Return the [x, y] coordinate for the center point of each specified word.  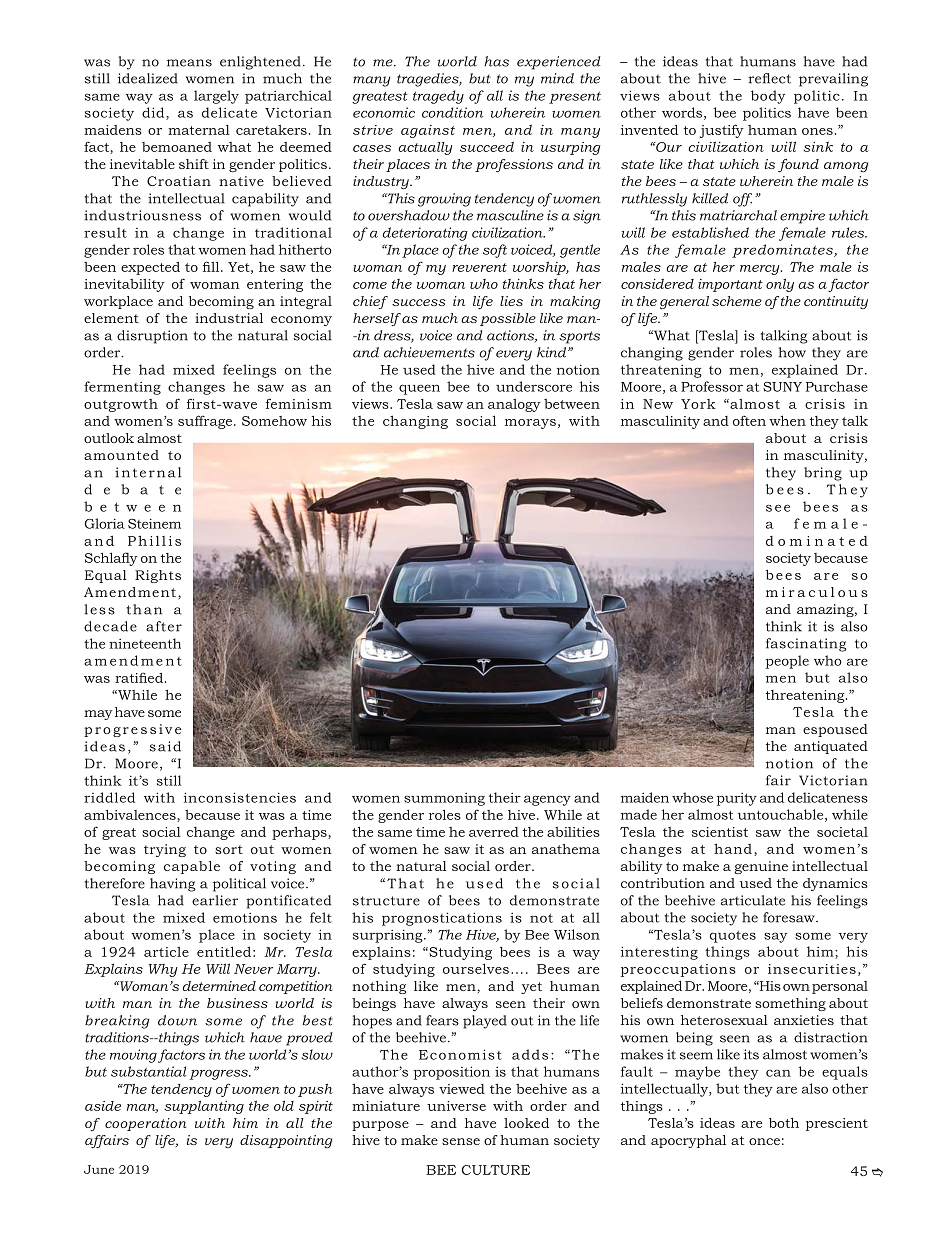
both [784, 1122]
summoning [444, 799]
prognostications [442, 919]
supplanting [204, 1107]
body [768, 97]
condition [452, 112]
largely [216, 97]
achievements [429, 352]
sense [461, 1141]
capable [192, 867]
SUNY [782, 387]
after [164, 626]
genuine [761, 867]
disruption [152, 337]
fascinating [806, 645]
